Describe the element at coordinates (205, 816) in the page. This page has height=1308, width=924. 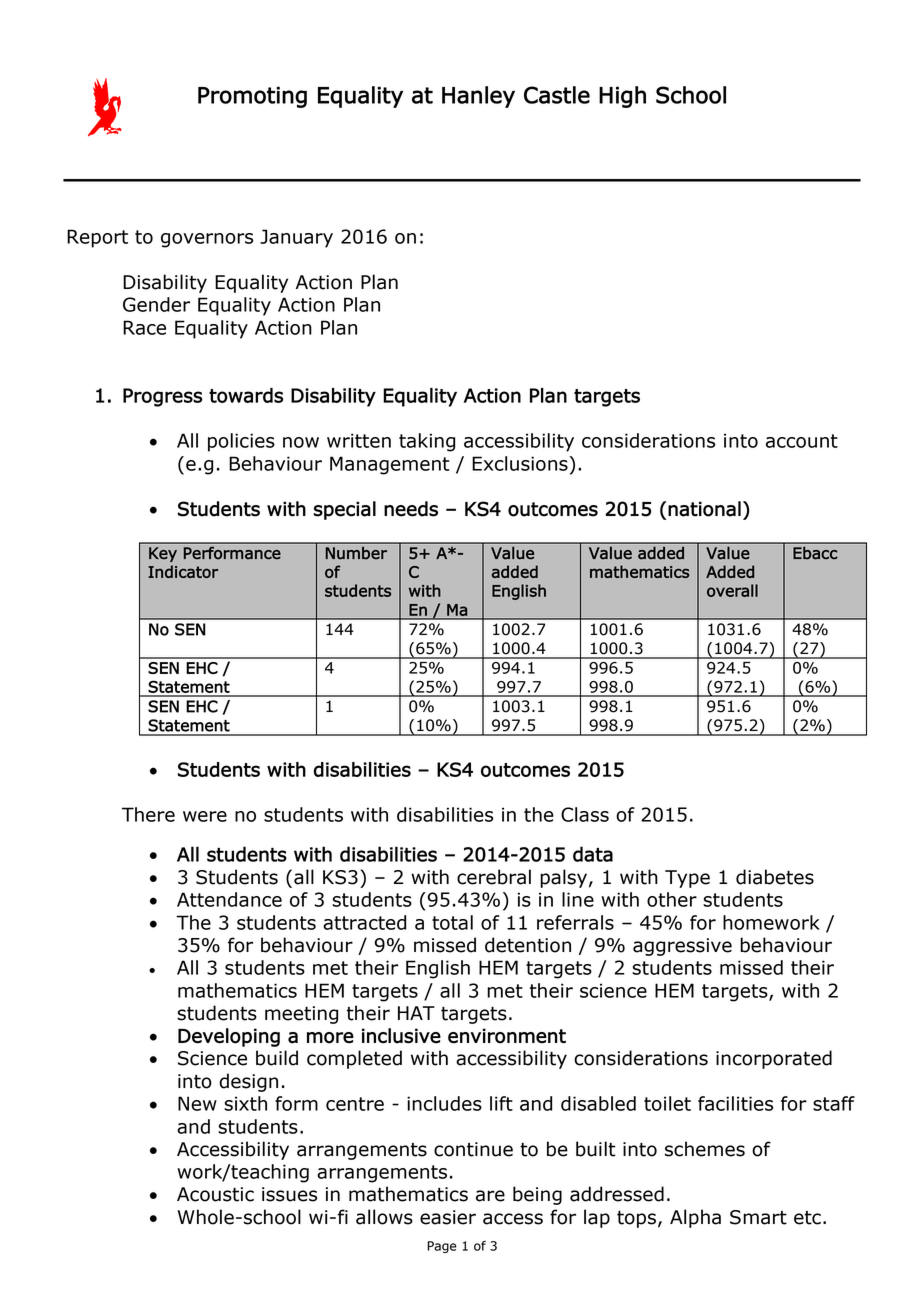
I see `were` at that location.
